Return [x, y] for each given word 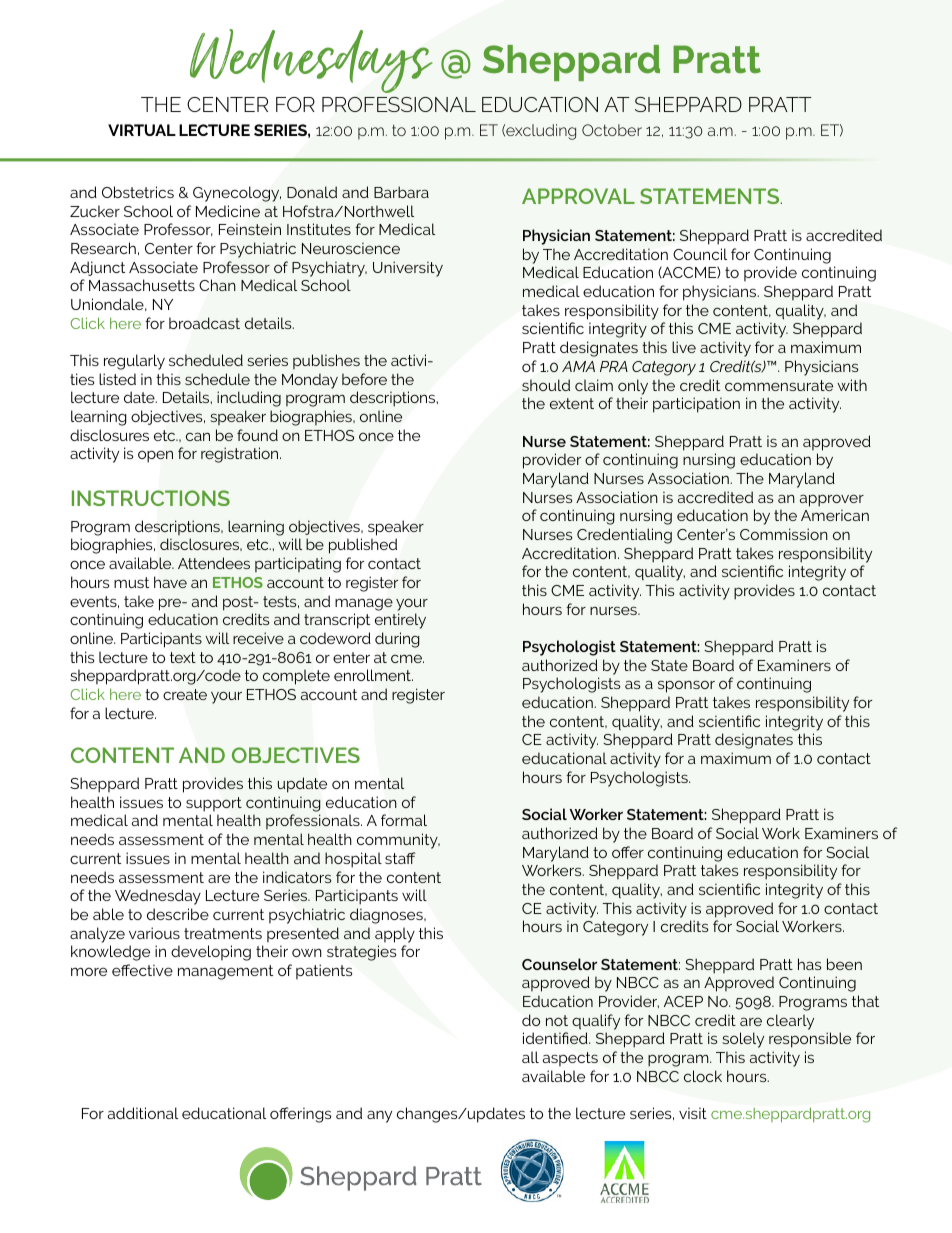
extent [572, 403]
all [530, 1057]
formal [404, 820]
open [155, 456]
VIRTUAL [142, 130]
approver [832, 500]
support [214, 804]
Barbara [401, 192]
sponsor [686, 686]
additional [143, 1113]
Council [700, 254]
